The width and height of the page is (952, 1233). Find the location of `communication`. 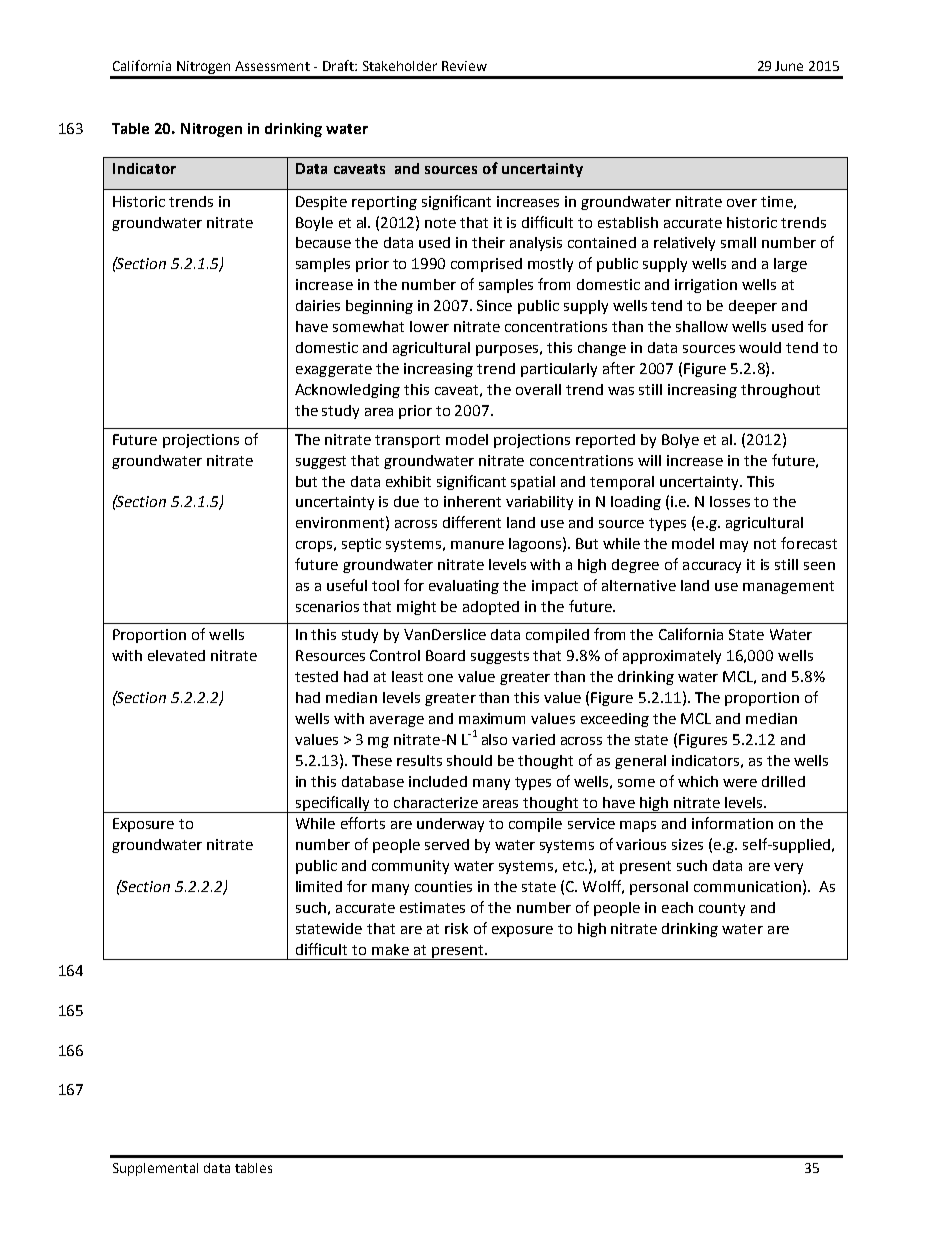

communication is located at coordinates (747, 886).
